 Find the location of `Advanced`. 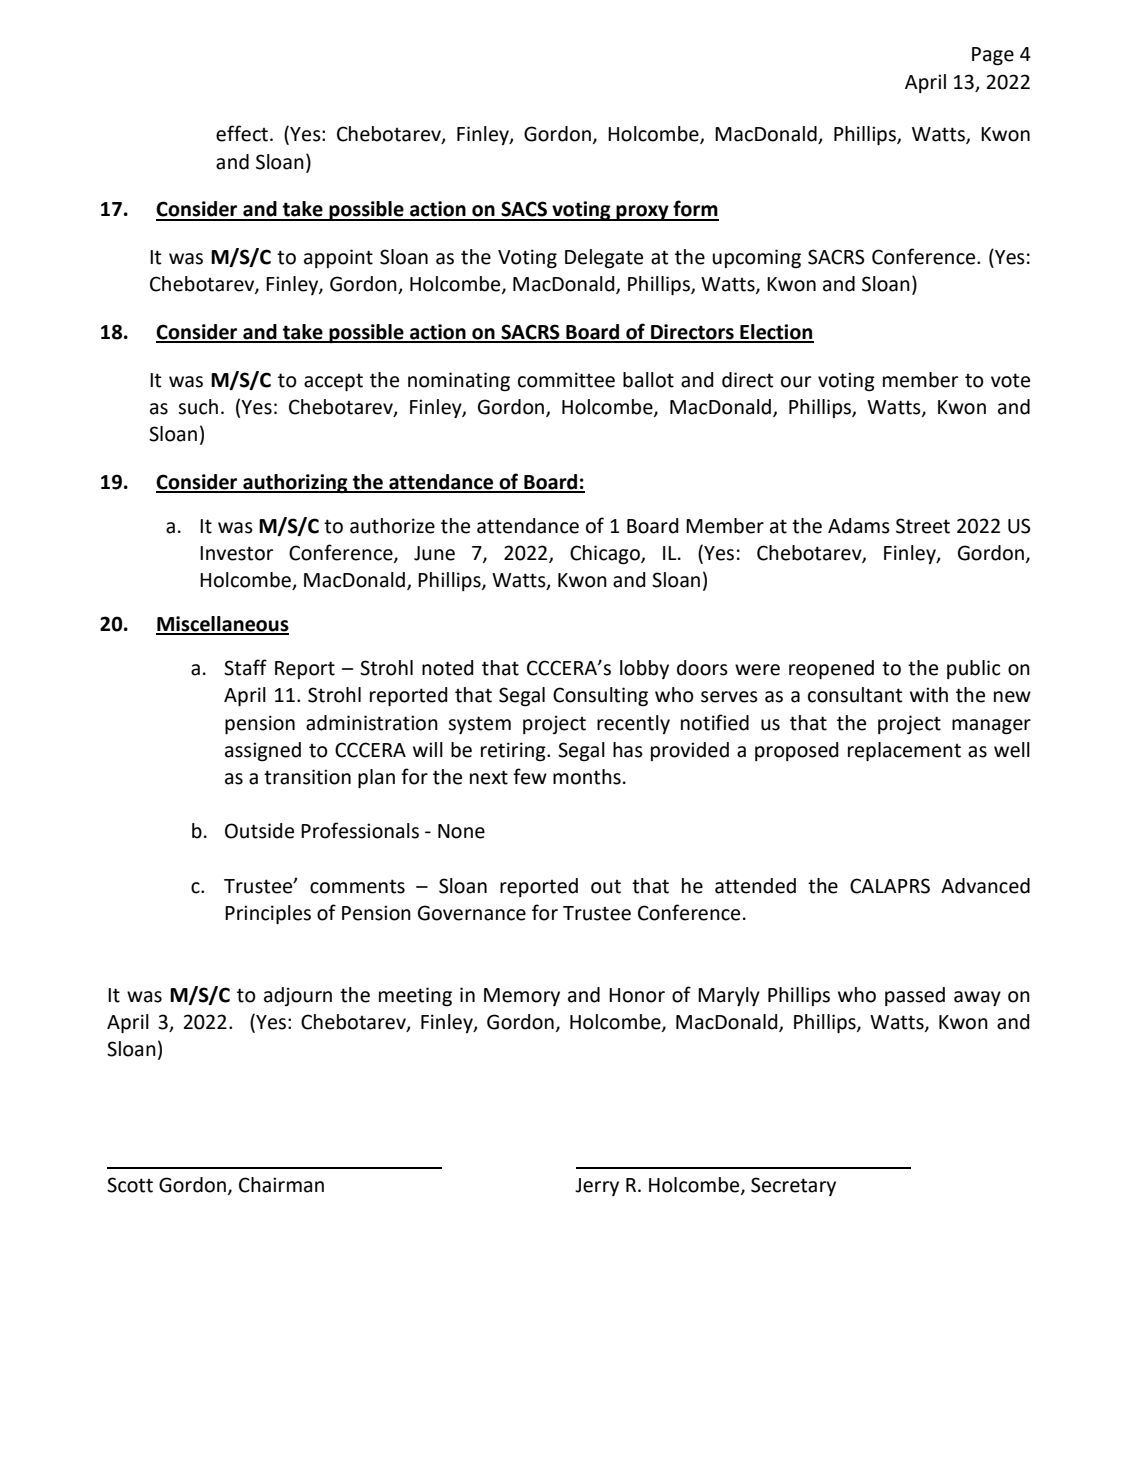

Advanced is located at coordinates (985, 886).
